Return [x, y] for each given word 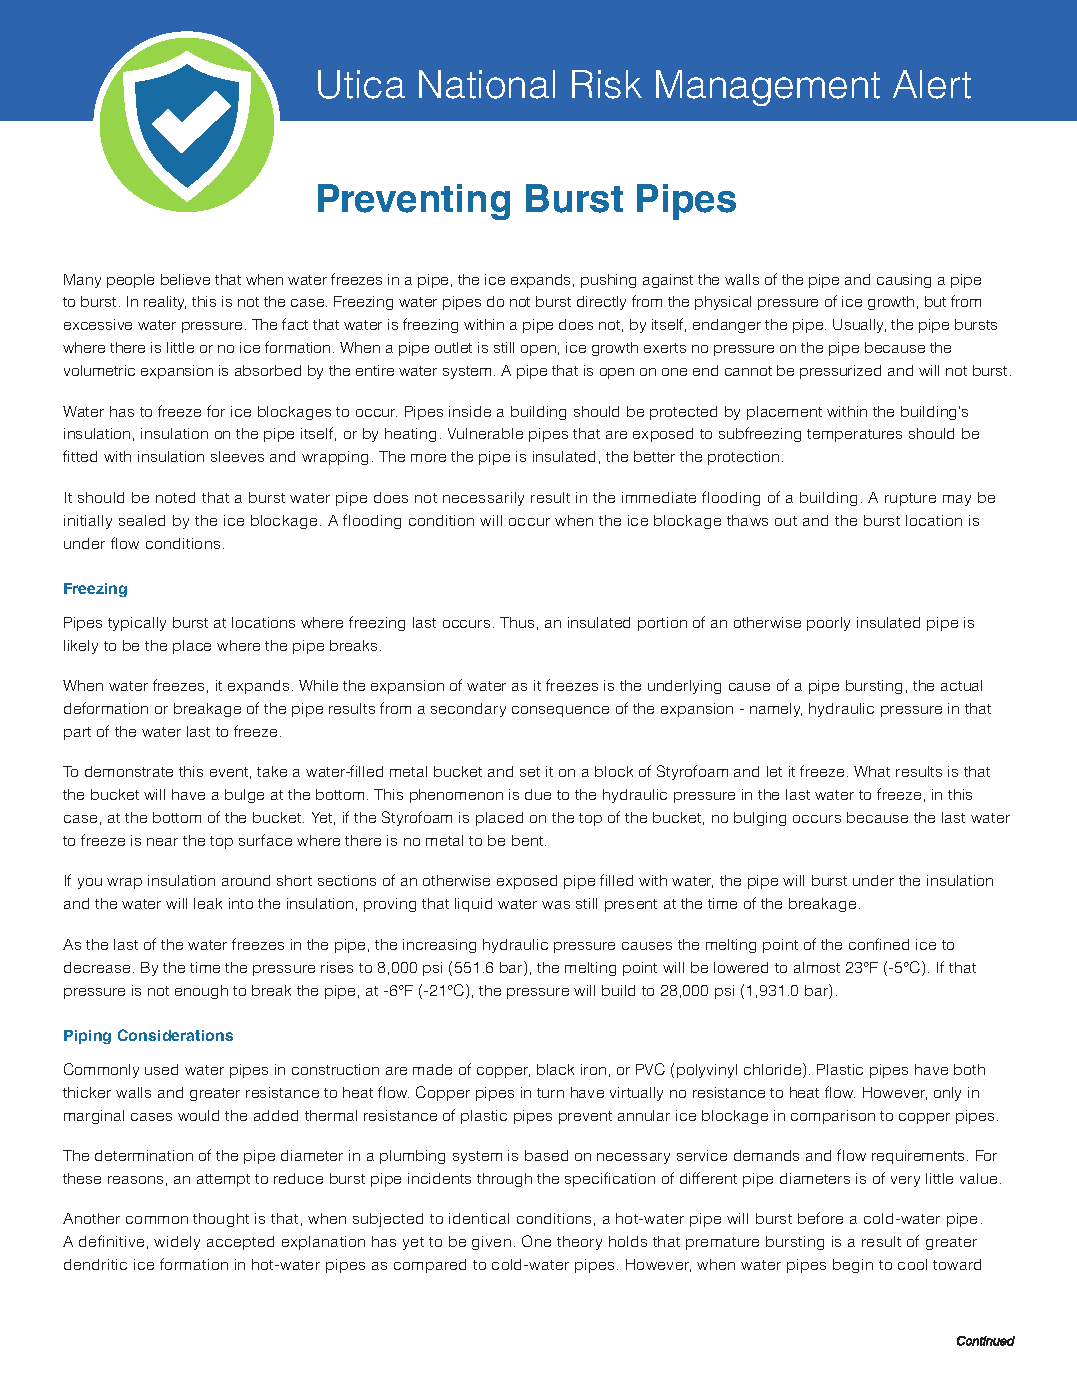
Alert [932, 84]
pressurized [840, 372]
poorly [828, 624]
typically [137, 624]
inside [470, 411]
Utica [361, 84]
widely [177, 1243]
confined [879, 944]
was [556, 905]
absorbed [268, 370]
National [487, 84]
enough [201, 992]
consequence [560, 711]
